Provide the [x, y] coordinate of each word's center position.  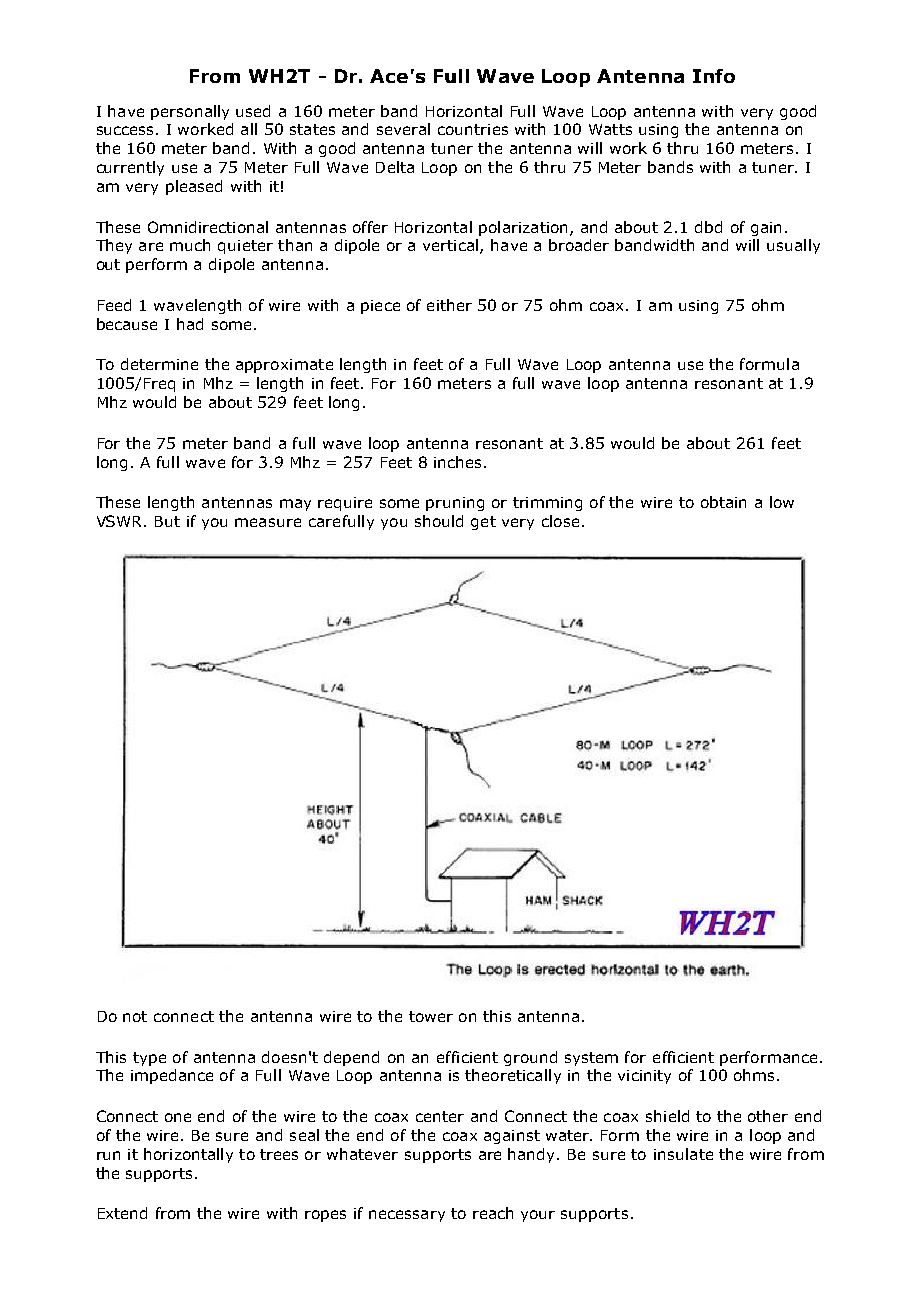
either [449, 305]
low [782, 502]
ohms [756, 1075]
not [135, 1016]
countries [473, 129]
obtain [723, 502]
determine [159, 364]
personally [190, 112]
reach [493, 1213]
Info [714, 76]
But [167, 521]
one [178, 1117]
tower [431, 1016]
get [483, 523]
